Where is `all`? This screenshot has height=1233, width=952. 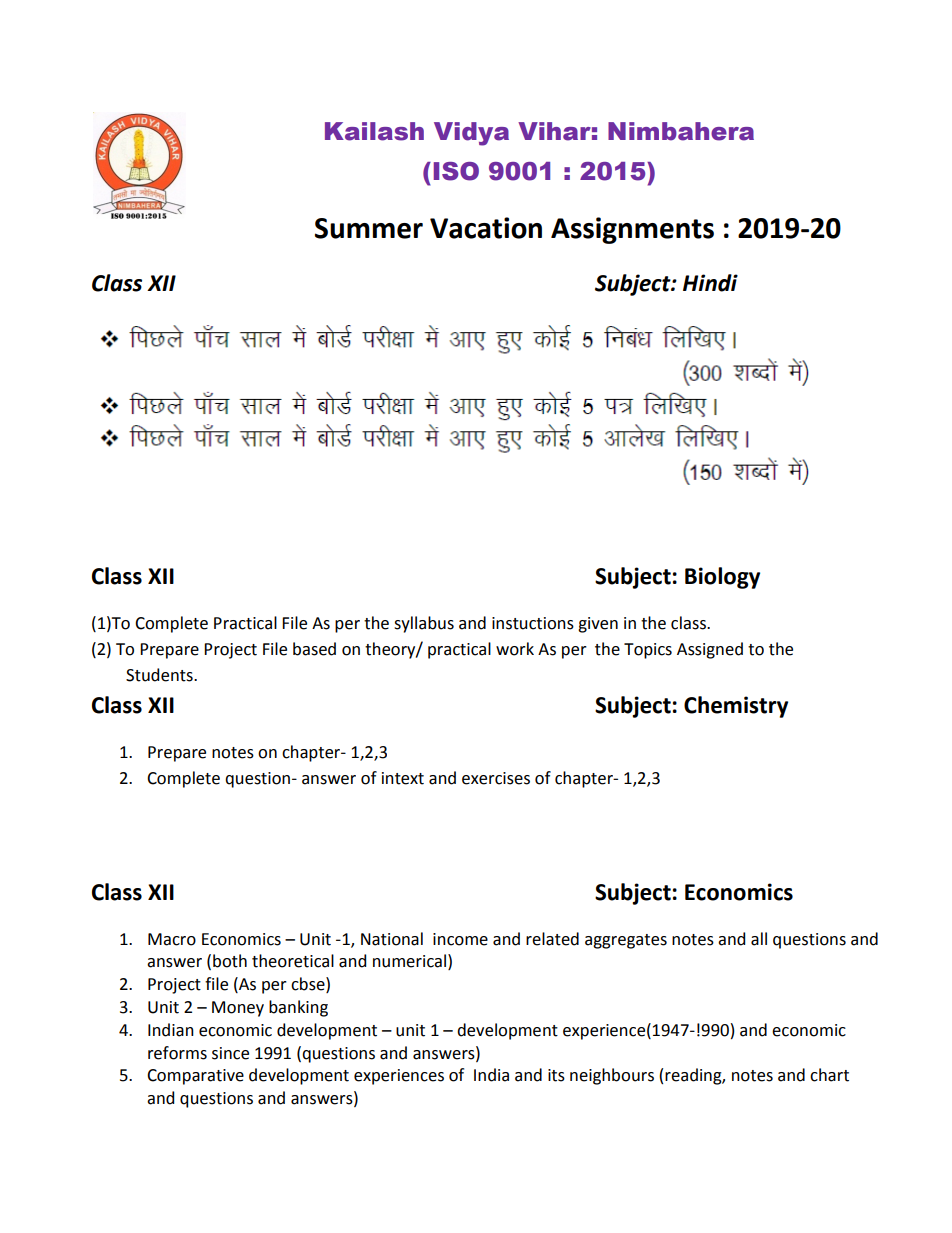
all is located at coordinates (759, 939).
